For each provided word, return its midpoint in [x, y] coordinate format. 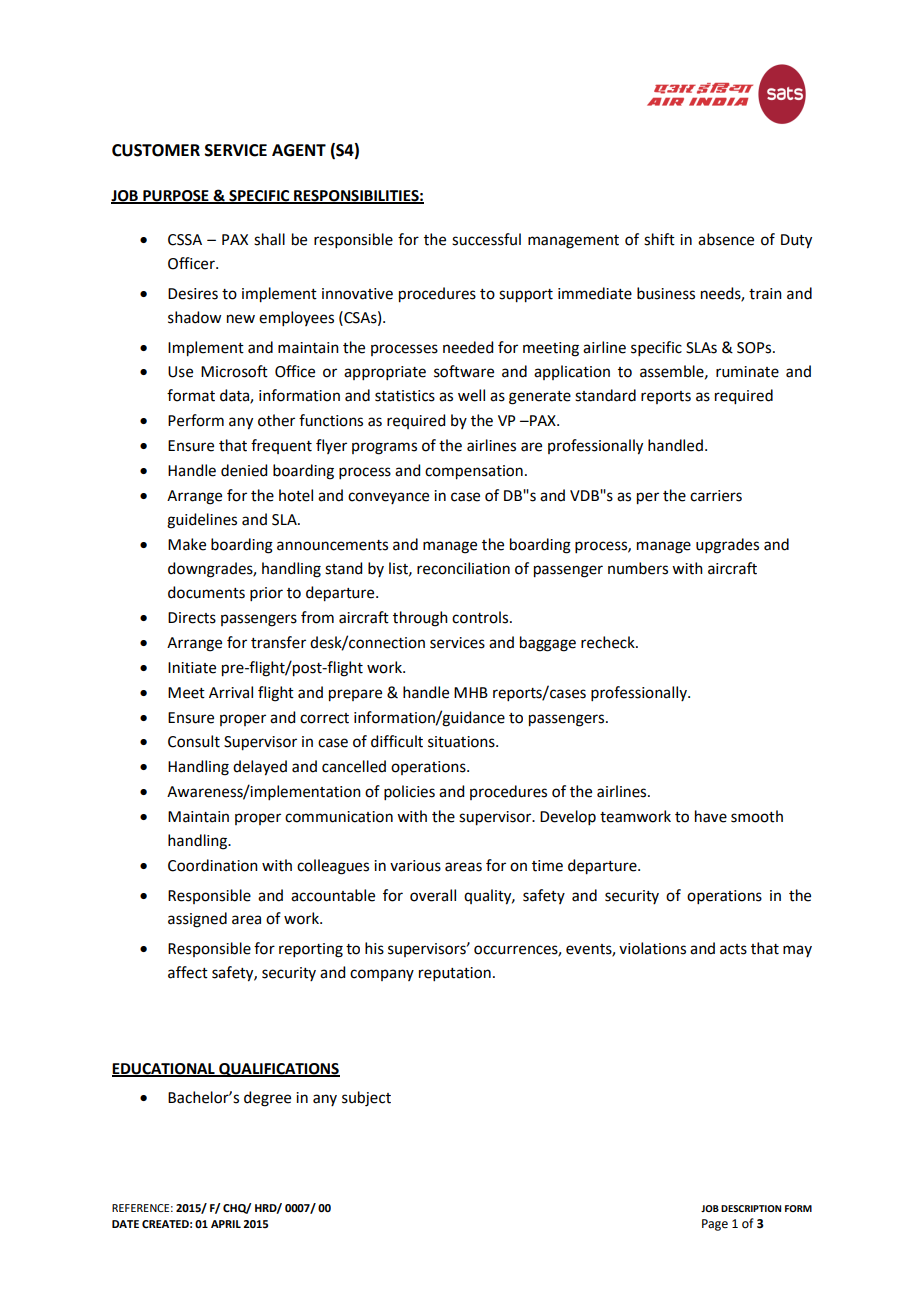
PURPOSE [176, 196]
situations [462, 742]
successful [486, 239]
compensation [474, 472]
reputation [455, 974]
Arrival [231, 692]
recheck [609, 642]
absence [726, 239]
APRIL [226, 1224]
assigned [197, 920]
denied [244, 470]
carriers [716, 496]
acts [733, 949]
